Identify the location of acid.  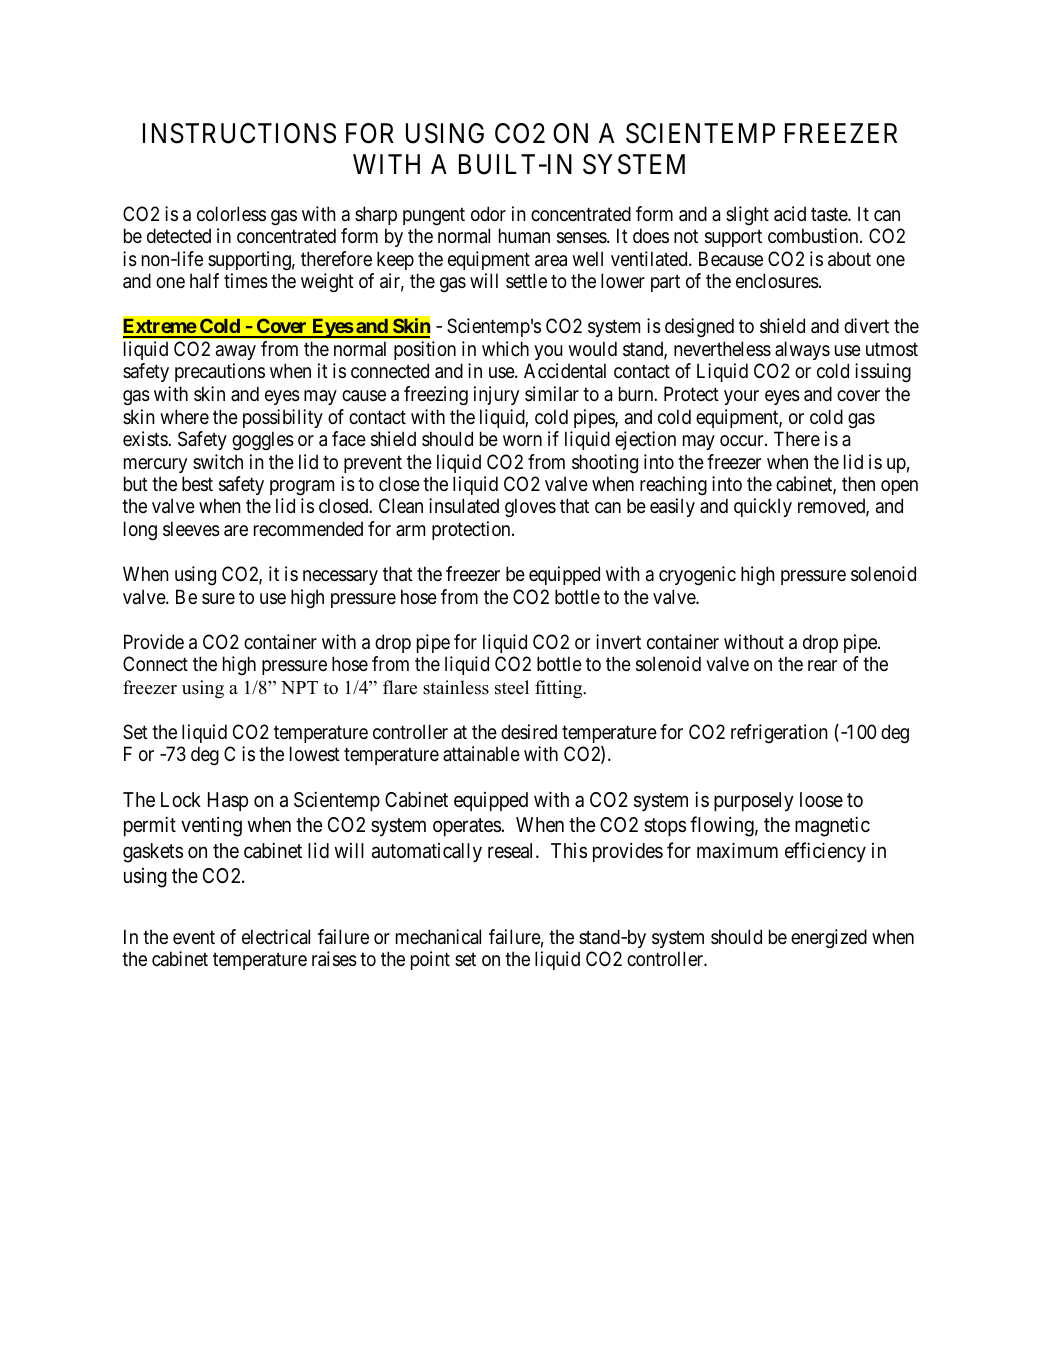
(790, 214).
